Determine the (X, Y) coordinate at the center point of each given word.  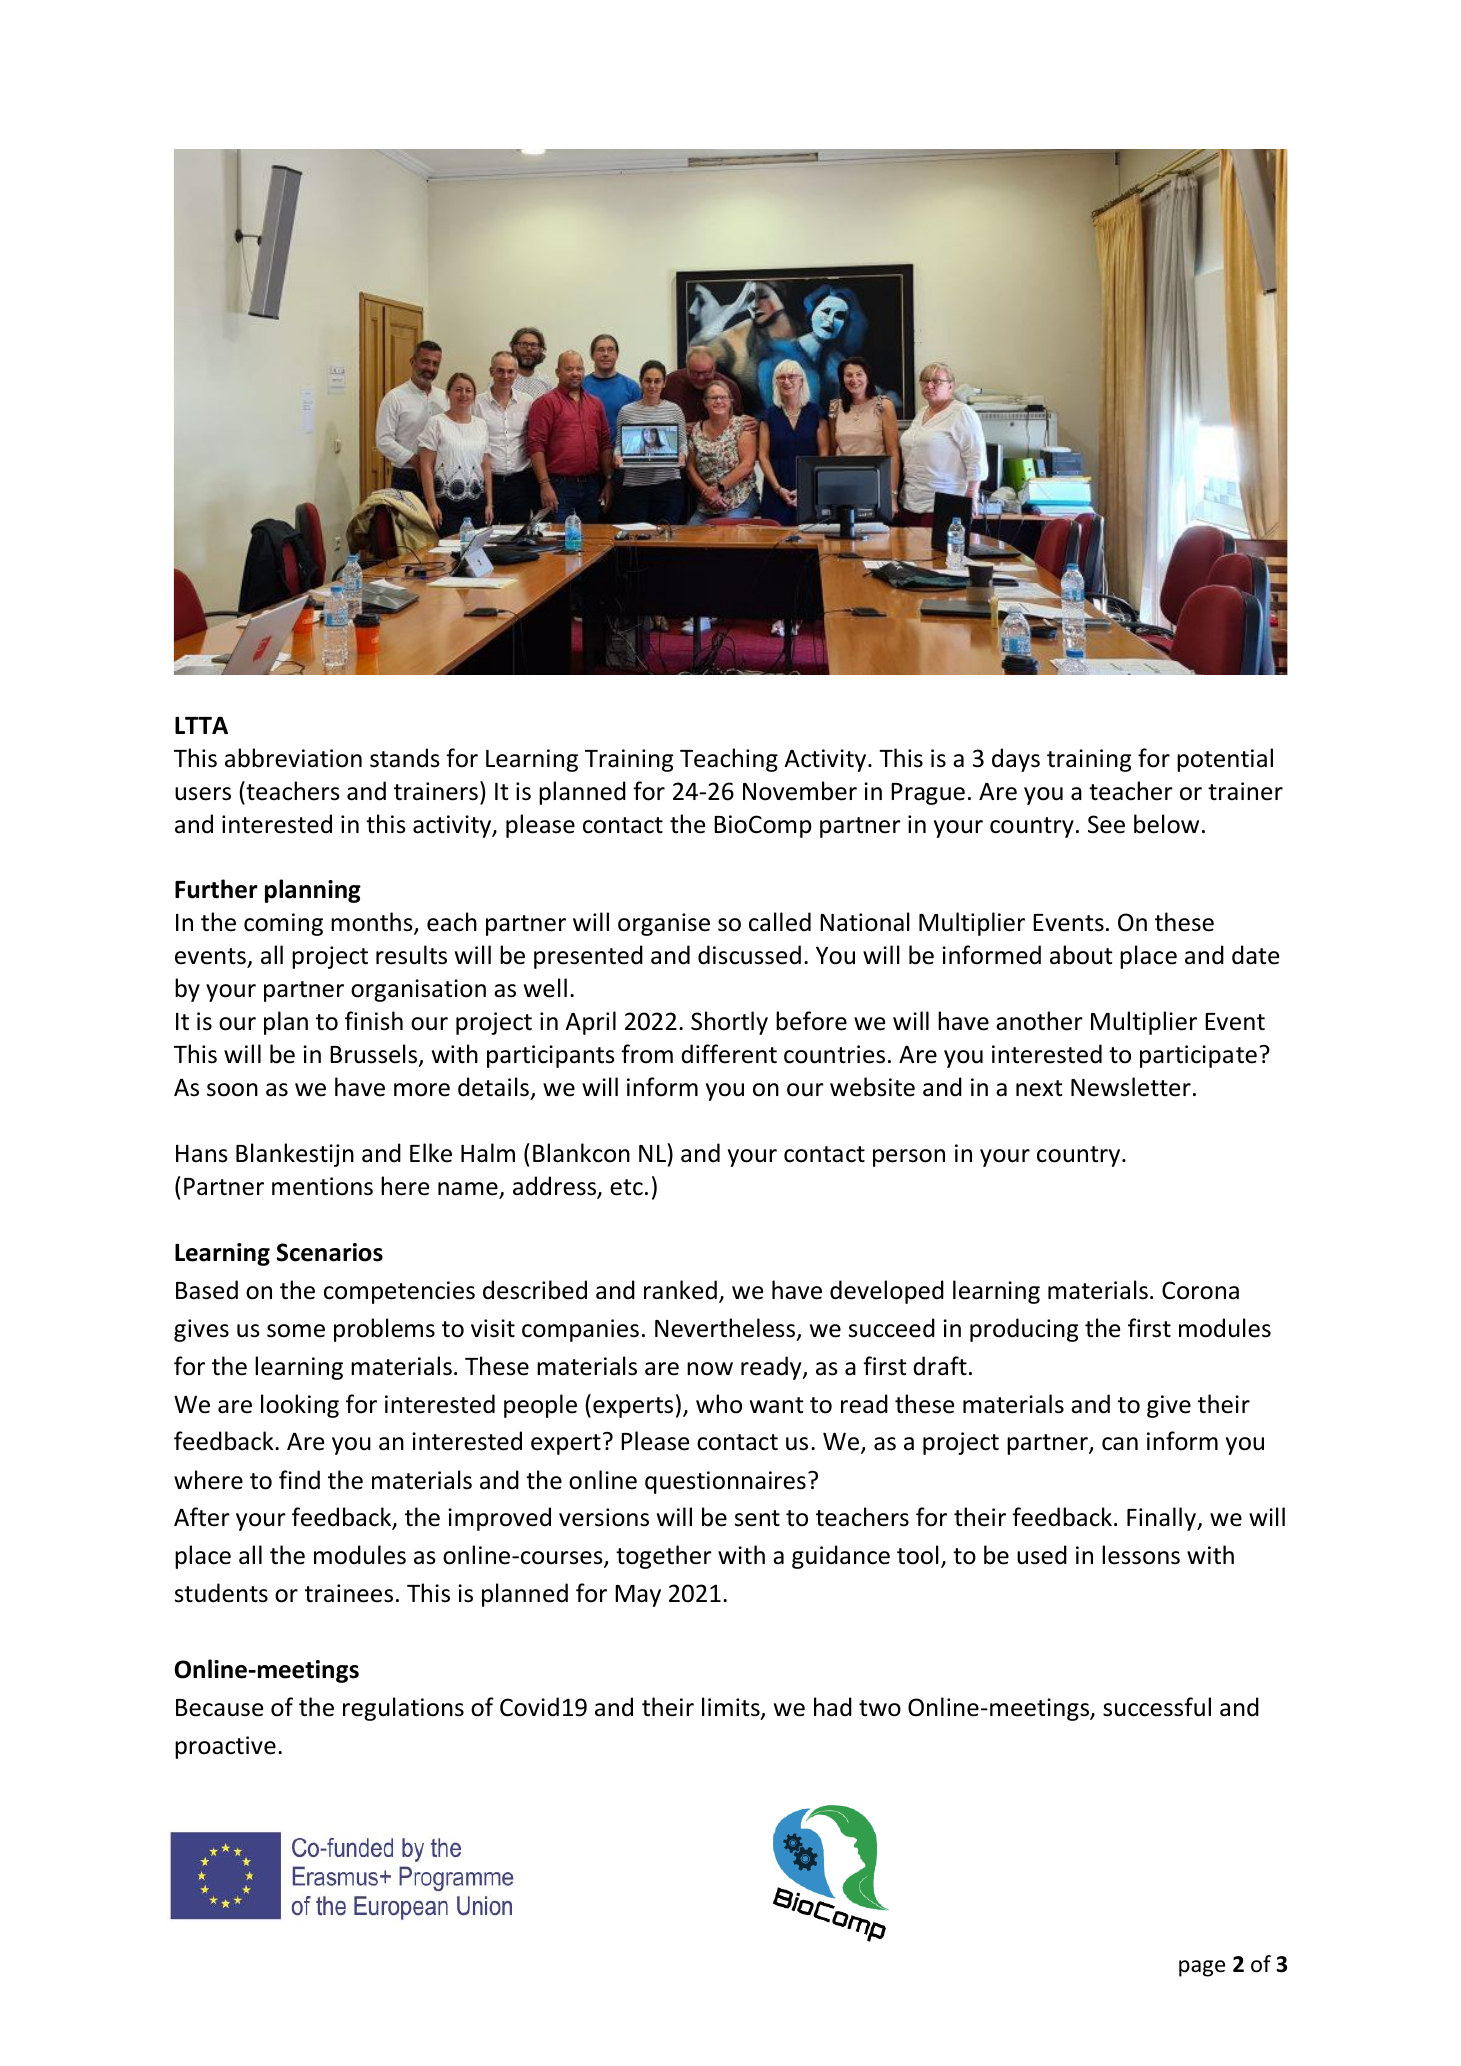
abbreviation (293, 758)
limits (732, 1708)
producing (1024, 1330)
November (800, 791)
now (710, 1369)
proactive (225, 1747)
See (1106, 824)
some (296, 1331)
